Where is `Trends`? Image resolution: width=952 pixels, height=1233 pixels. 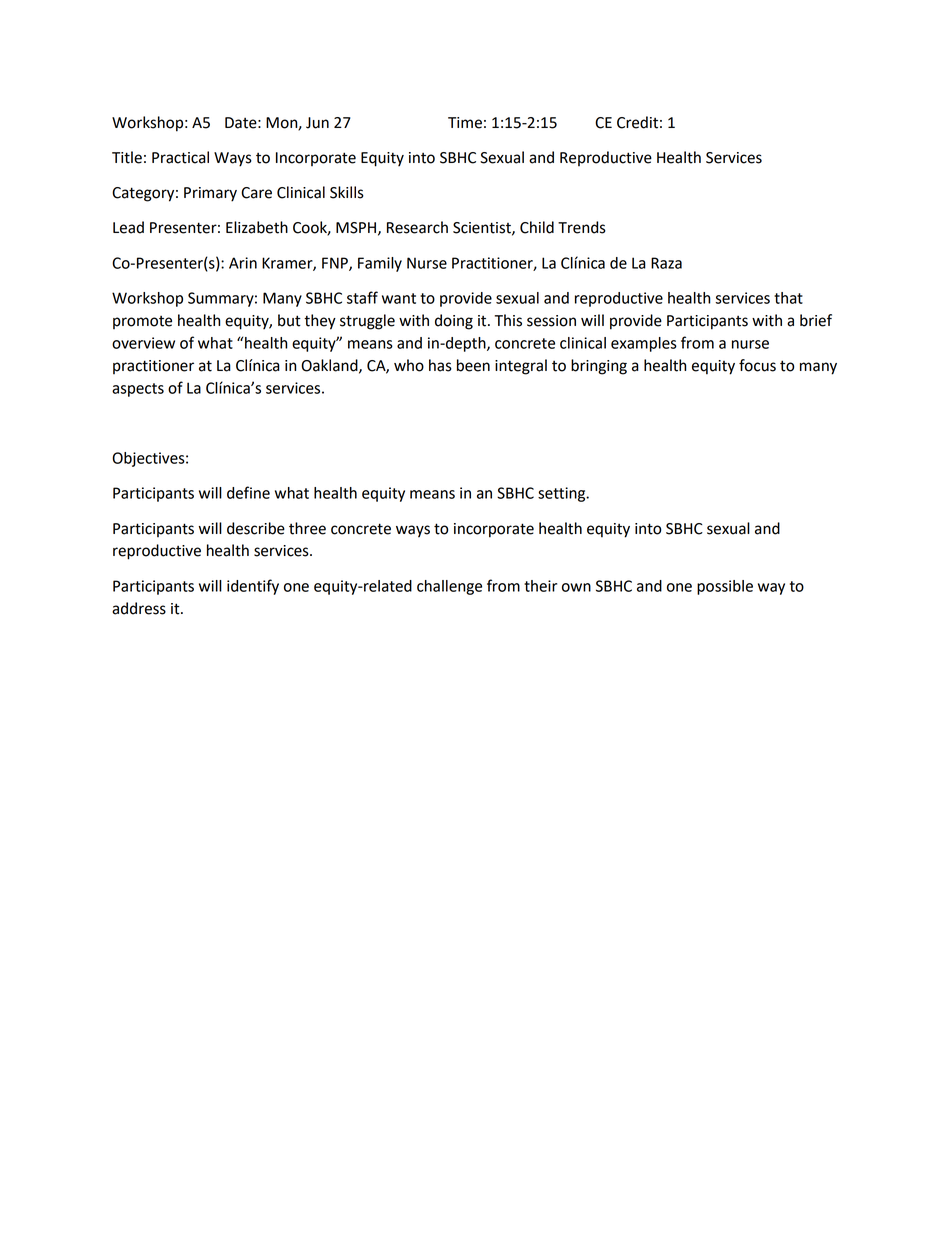 Trends is located at coordinates (582, 227).
